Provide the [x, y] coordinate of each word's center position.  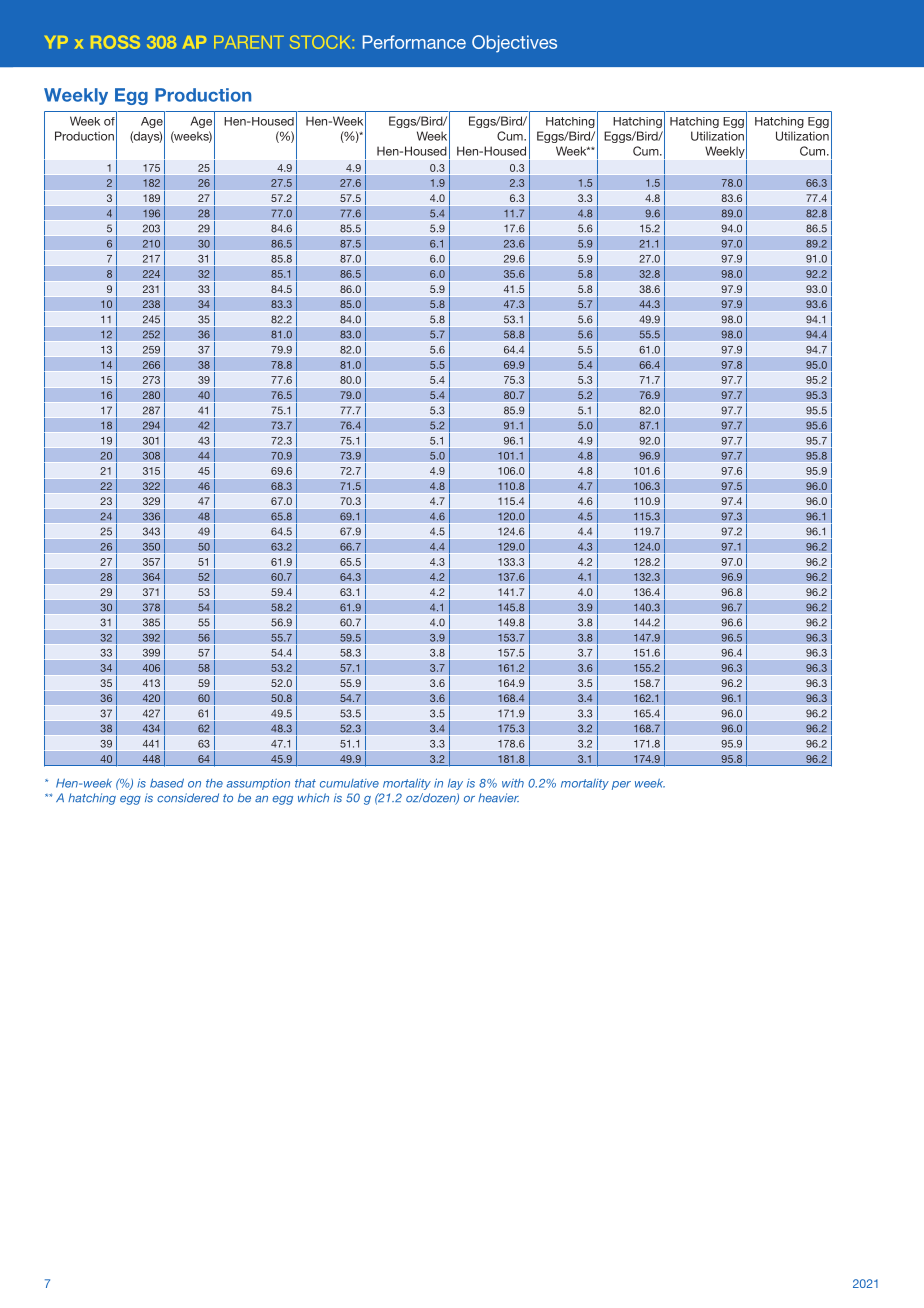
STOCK [320, 42]
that [305, 783]
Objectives [514, 44]
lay [455, 784]
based [167, 783]
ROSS [115, 42]
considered [188, 798]
